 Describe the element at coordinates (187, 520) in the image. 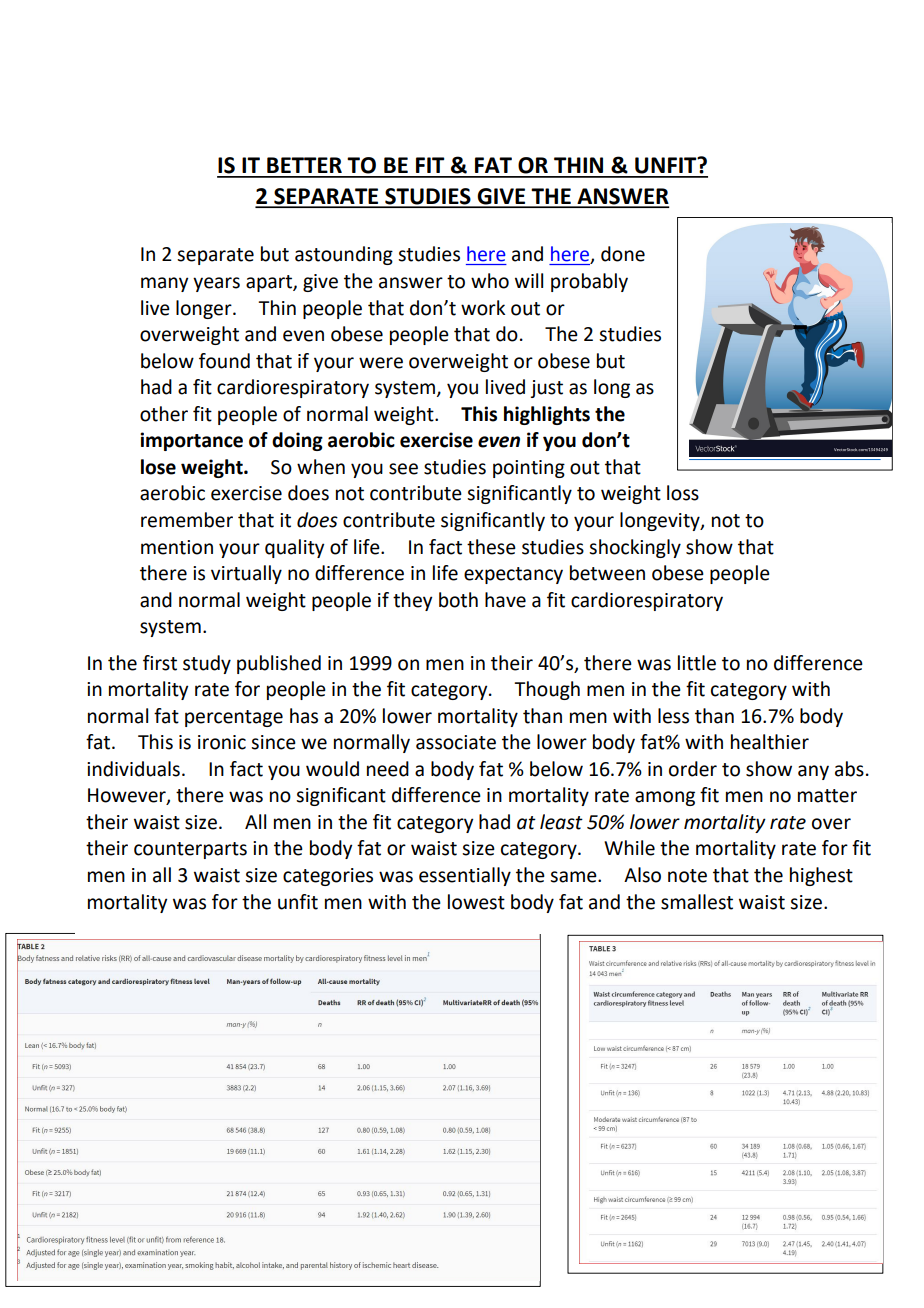

I see `remember` at that location.
